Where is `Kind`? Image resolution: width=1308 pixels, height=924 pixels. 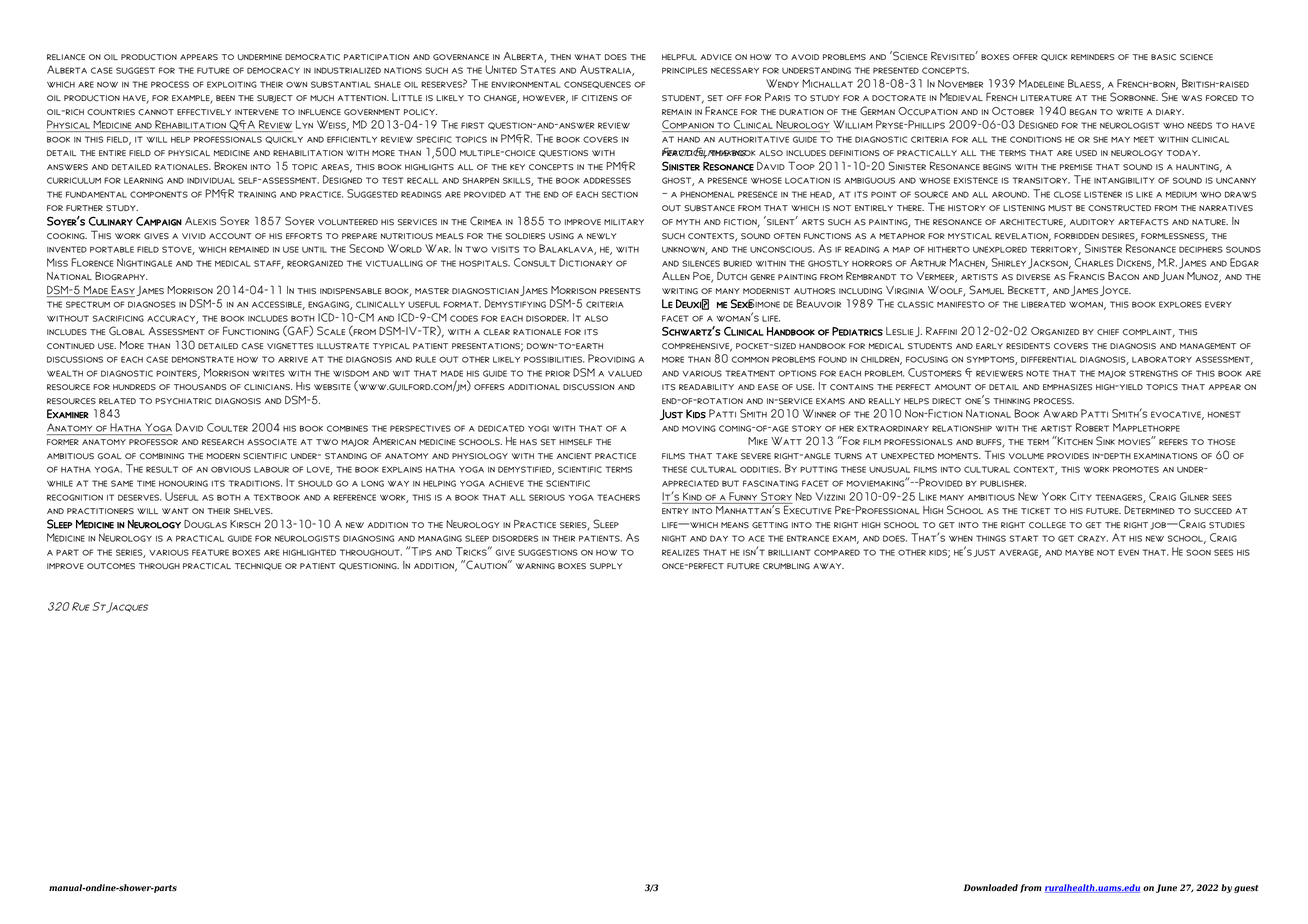 Kind is located at coordinates (692, 496).
